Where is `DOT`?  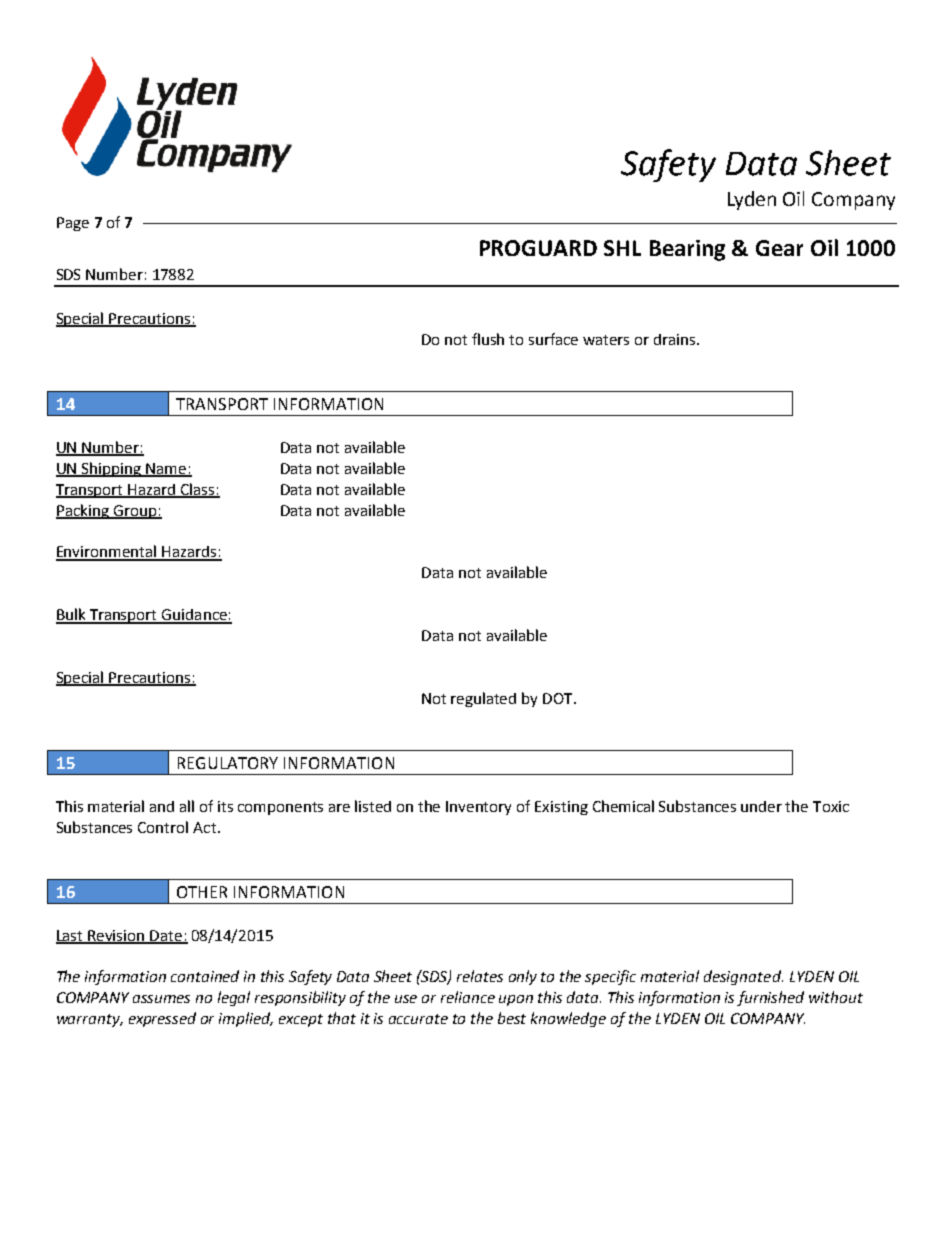 DOT is located at coordinates (559, 698).
